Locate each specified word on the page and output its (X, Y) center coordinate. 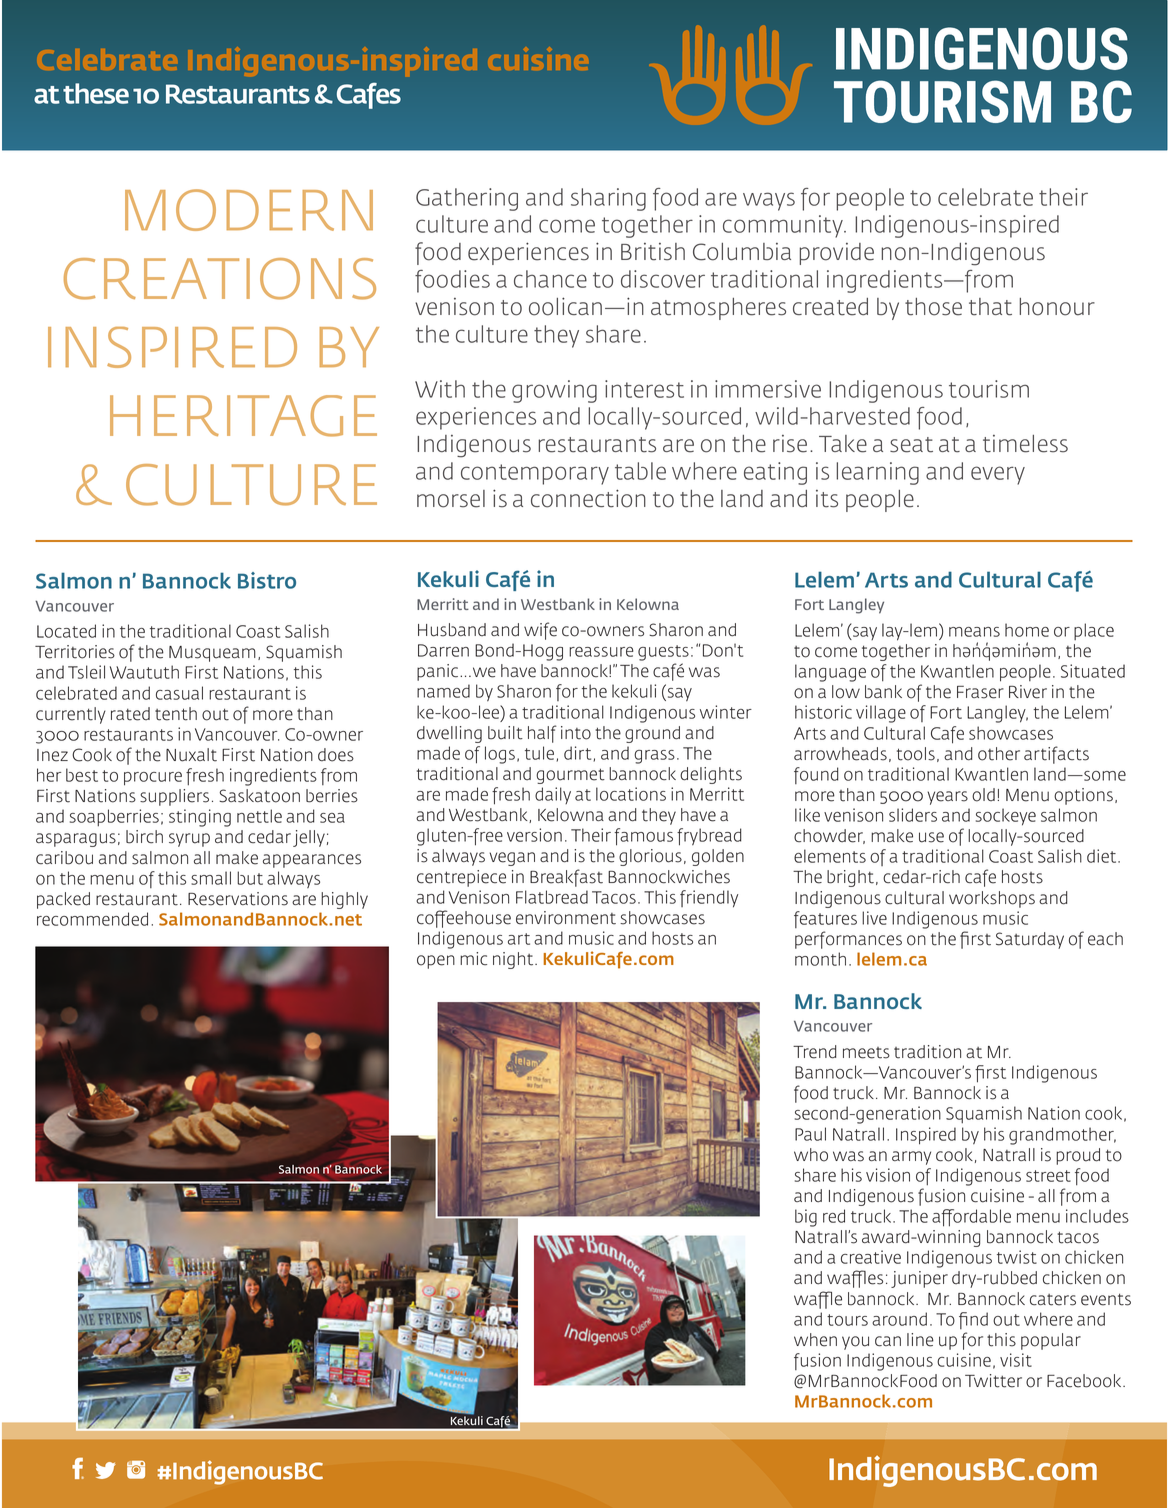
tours (847, 1320)
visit (1016, 1360)
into (576, 733)
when (815, 1340)
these (96, 93)
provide (836, 254)
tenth (176, 714)
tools (916, 754)
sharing (608, 199)
